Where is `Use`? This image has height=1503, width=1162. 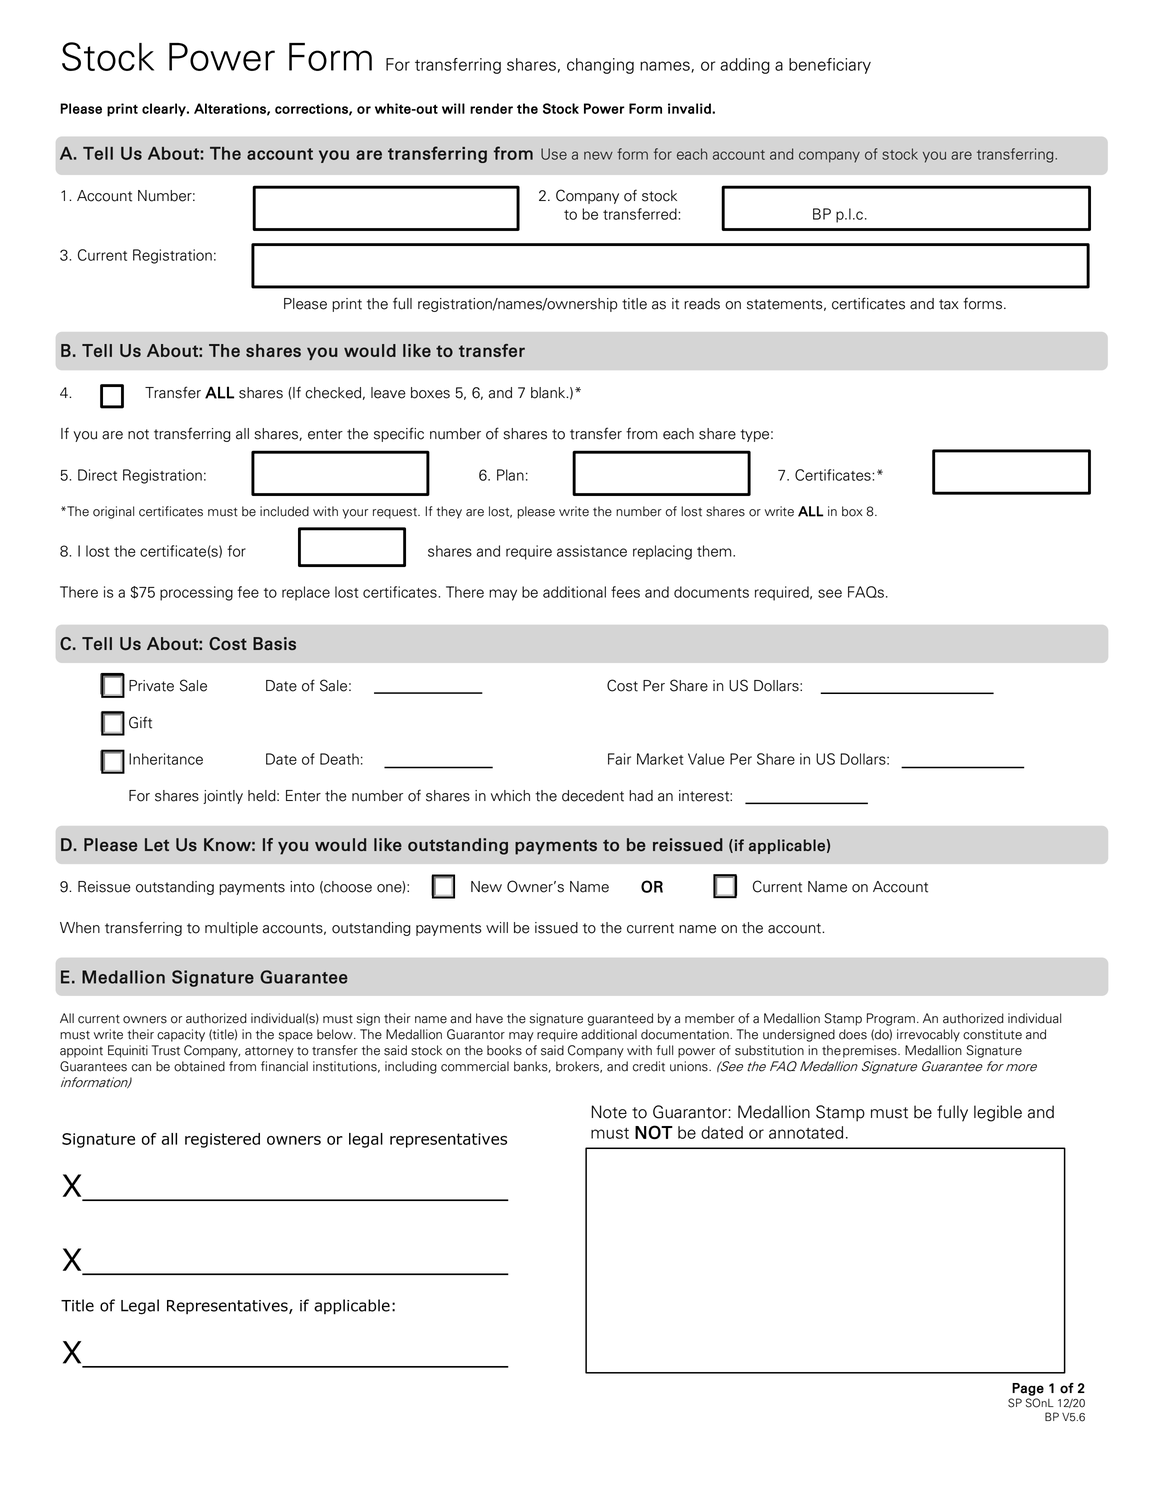
Use is located at coordinates (554, 154).
